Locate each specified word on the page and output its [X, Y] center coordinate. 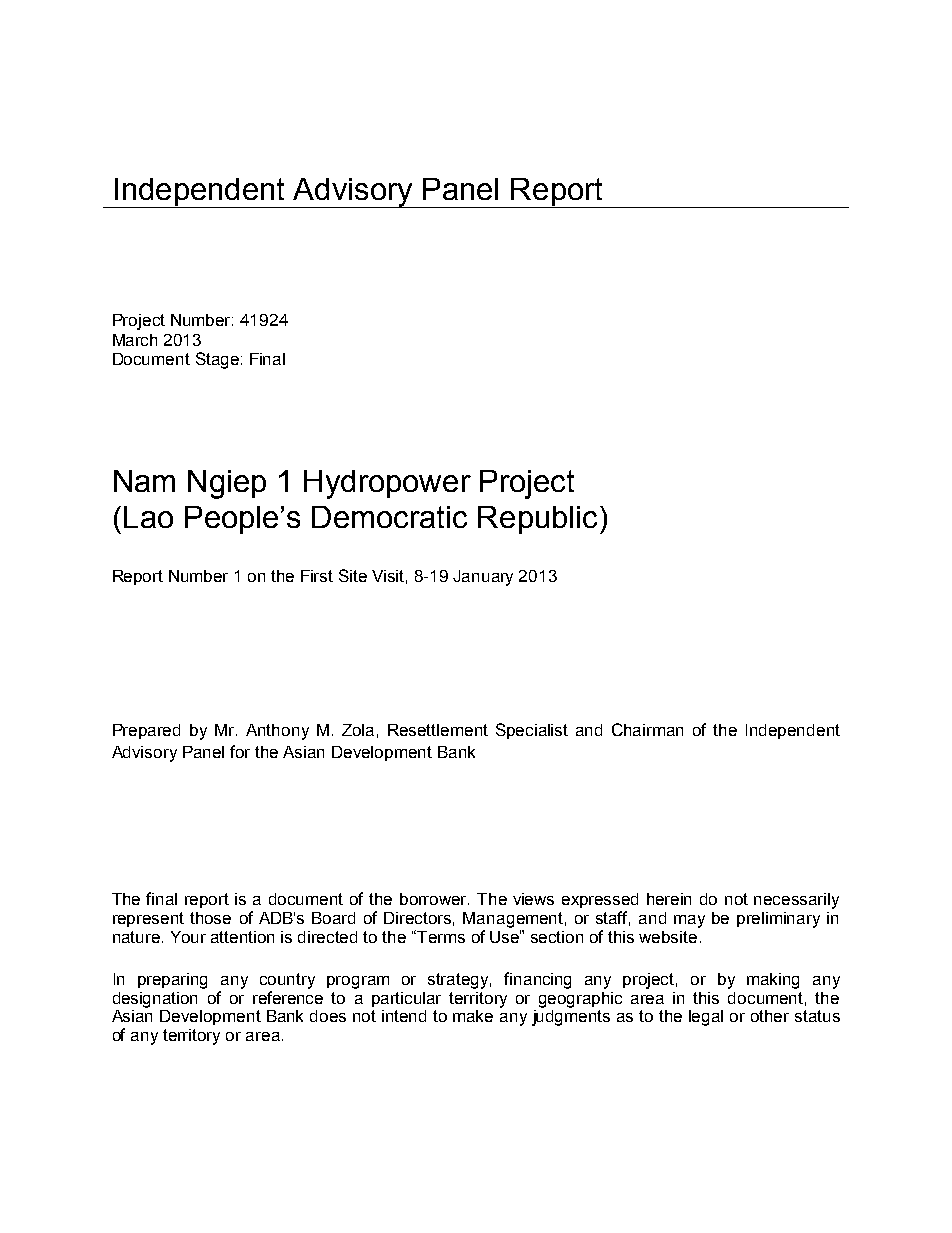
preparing [172, 981]
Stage [217, 360]
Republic [537, 520]
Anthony [277, 732]
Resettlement [438, 730]
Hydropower [387, 484]
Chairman [647, 729]
